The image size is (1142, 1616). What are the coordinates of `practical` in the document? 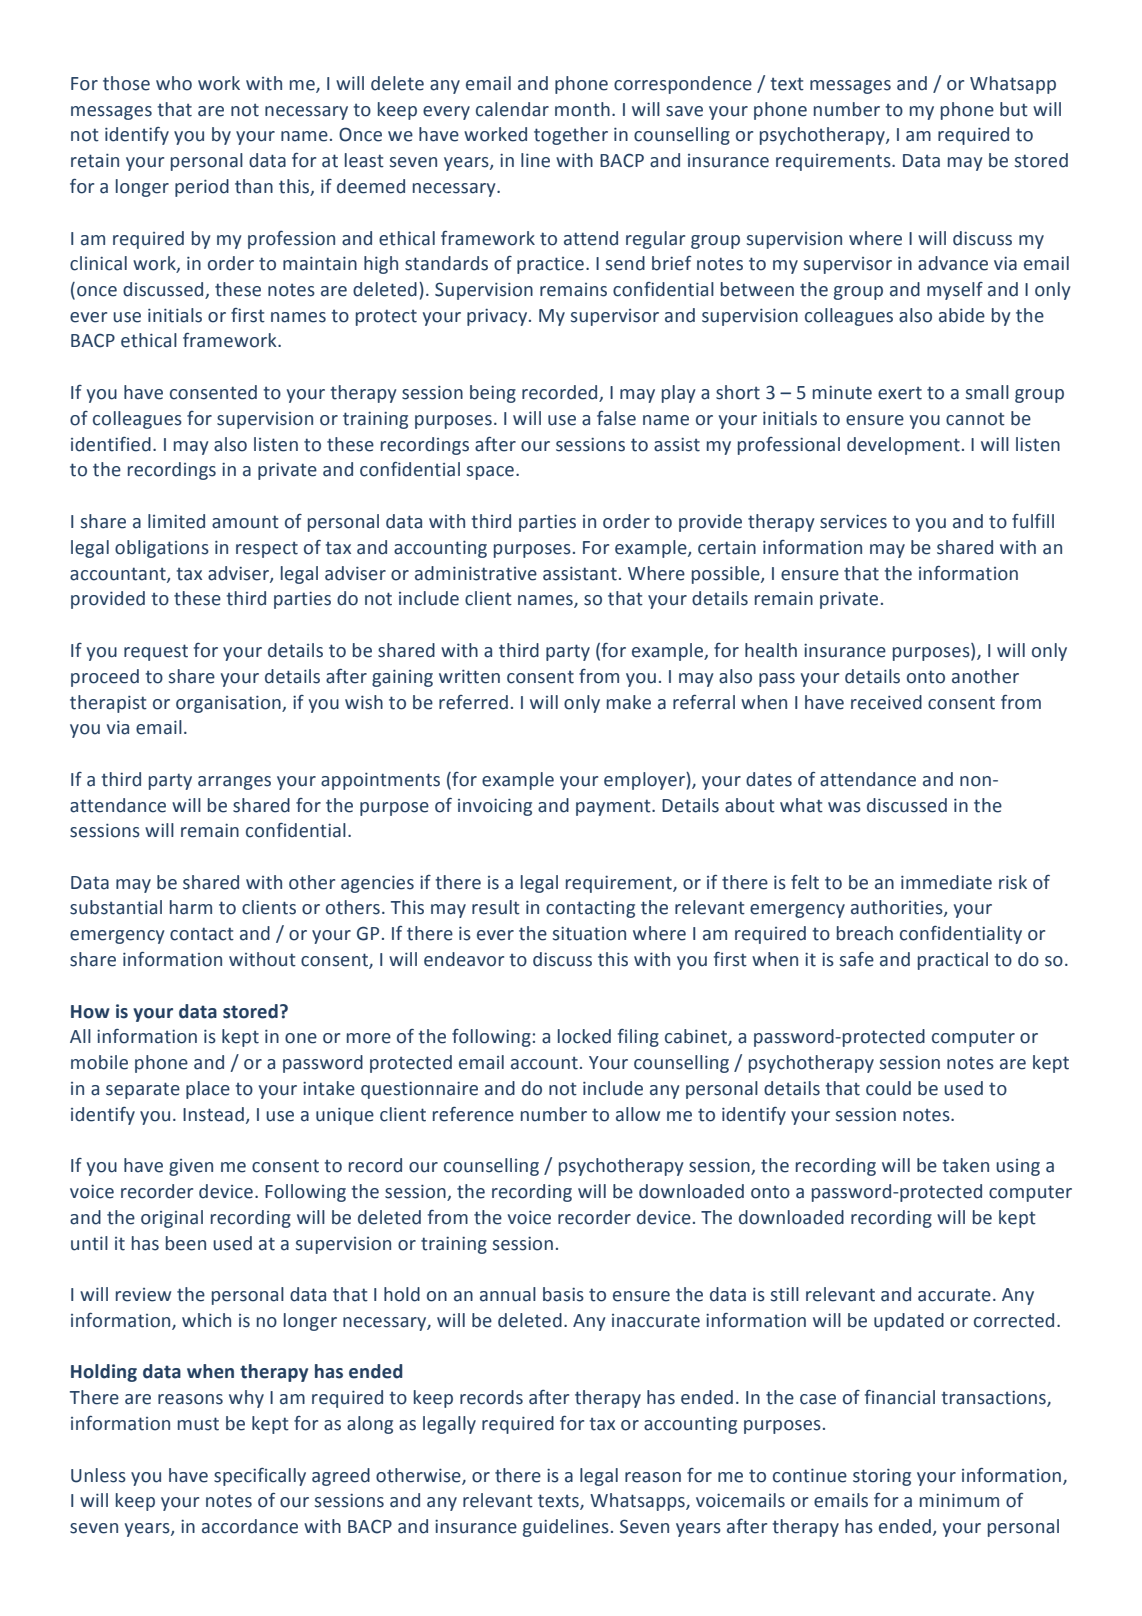 It's located at (953, 961).
